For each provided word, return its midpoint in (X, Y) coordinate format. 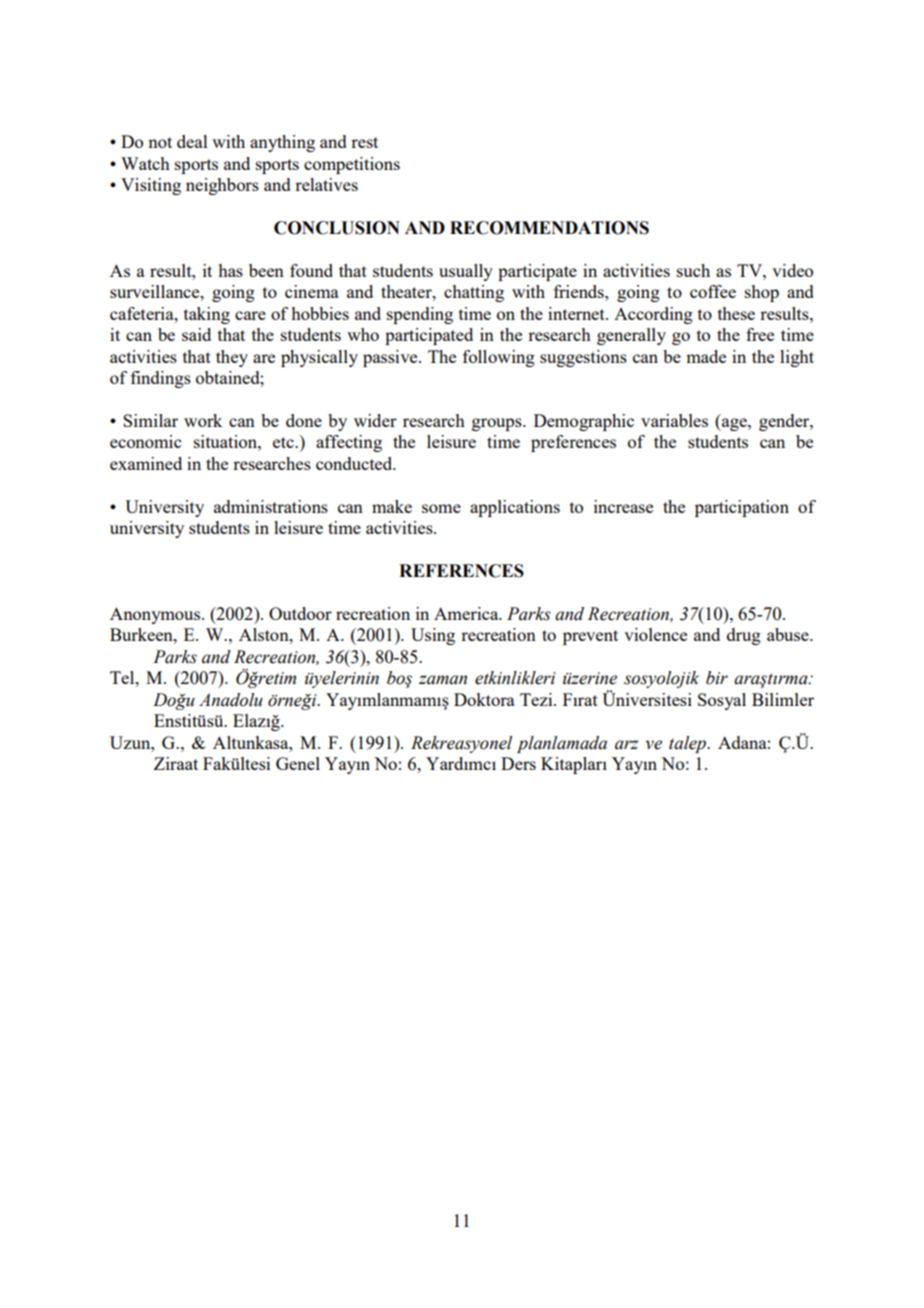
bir (717, 678)
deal (192, 141)
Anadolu (231, 700)
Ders (518, 763)
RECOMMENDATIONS (549, 228)
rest (364, 142)
